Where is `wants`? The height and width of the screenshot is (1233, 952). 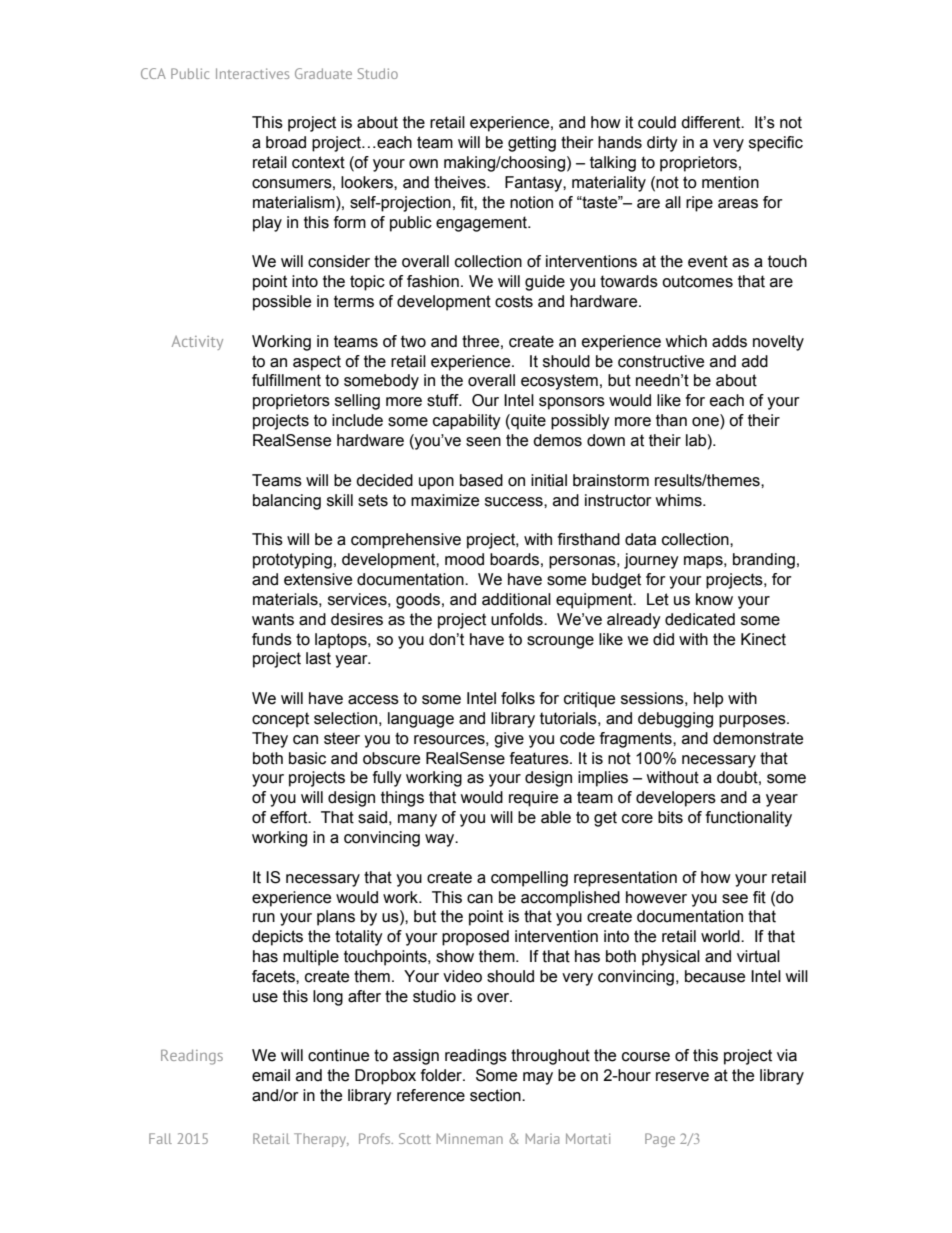 wants is located at coordinates (273, 619).
